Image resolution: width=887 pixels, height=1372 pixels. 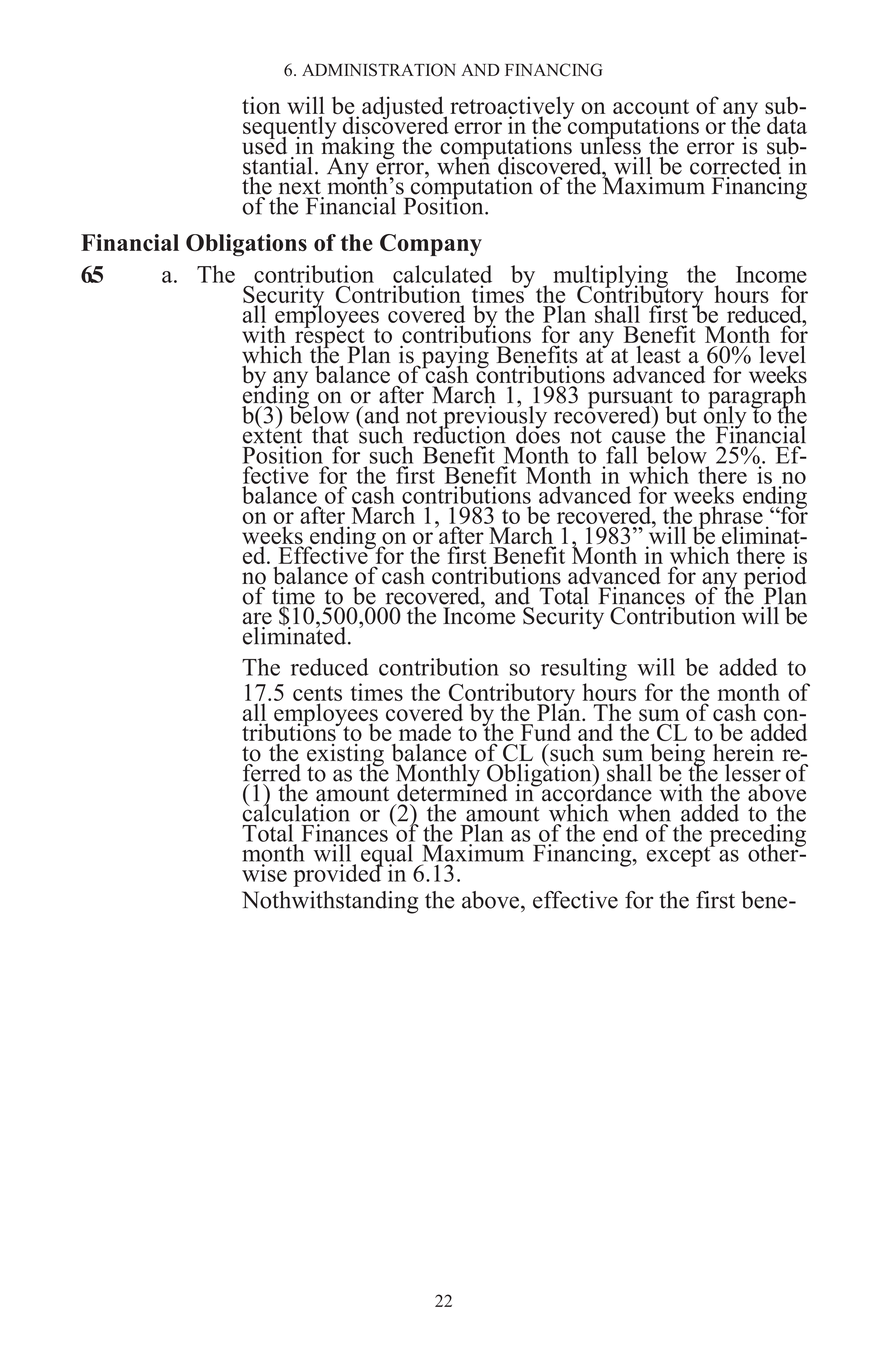 What do you see at coordinates (610, 277) in the image?
I see `multiplying` at bounding box center [610, 277].
